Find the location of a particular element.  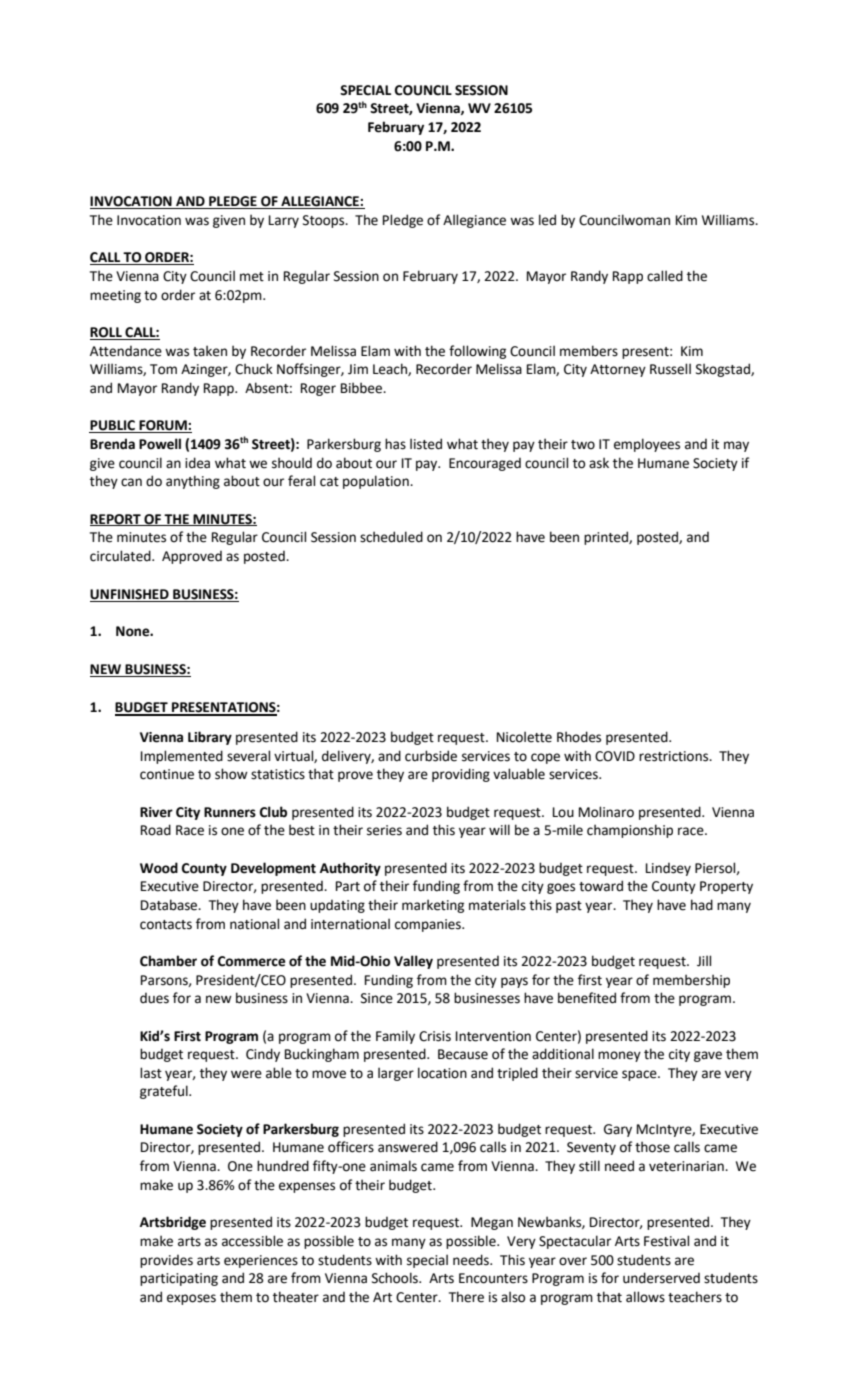

provides is located at coordinates (166, 1261).
